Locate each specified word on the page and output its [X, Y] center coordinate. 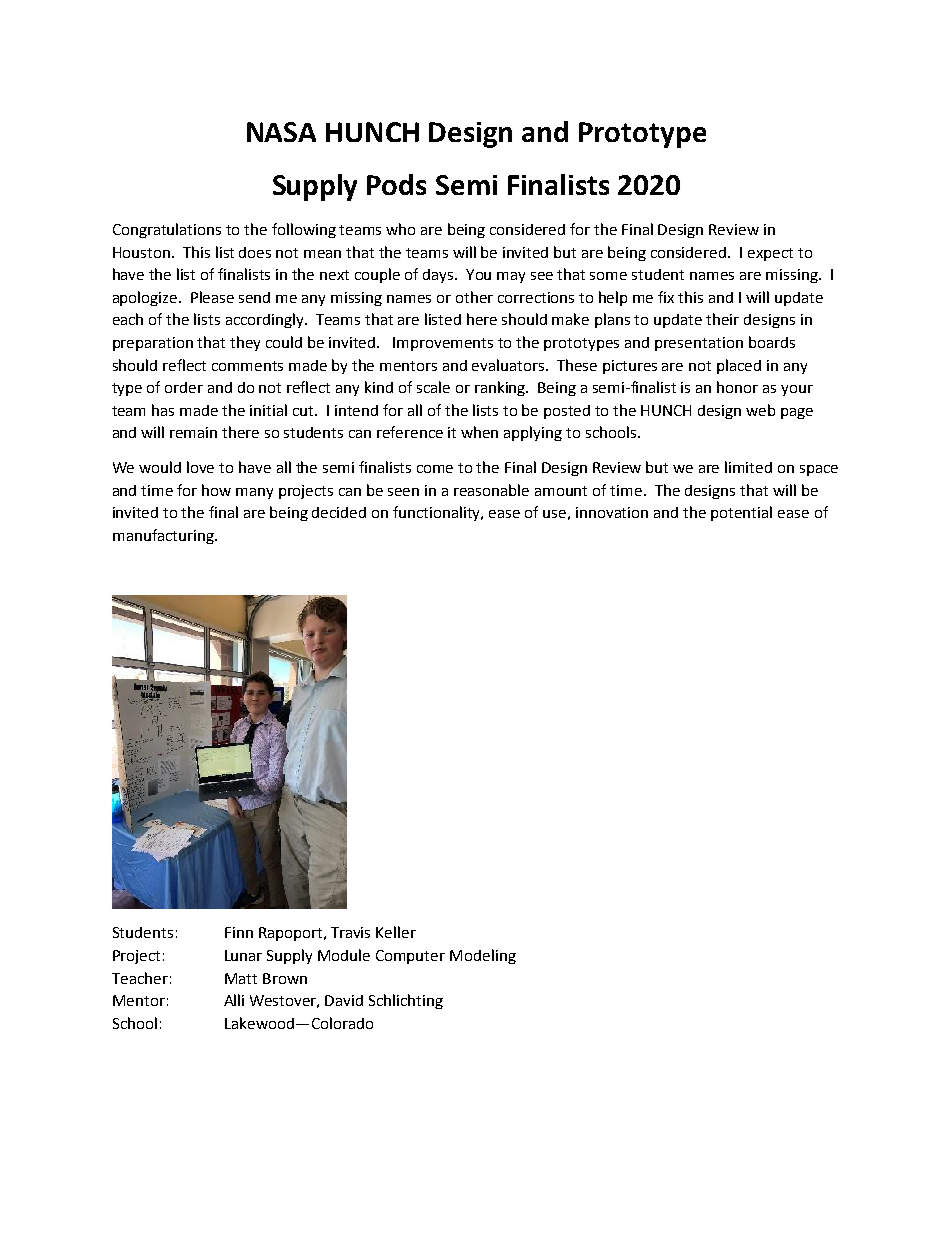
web [760, 410]
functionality [438, 513]
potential [741, 513]
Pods [396, 184]
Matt [241, 978]
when [479, 432]
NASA [281, 132]
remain [193, 432]
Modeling [483, 956]
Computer [410, 957]
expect [770, 254]
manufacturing [164, 536]
